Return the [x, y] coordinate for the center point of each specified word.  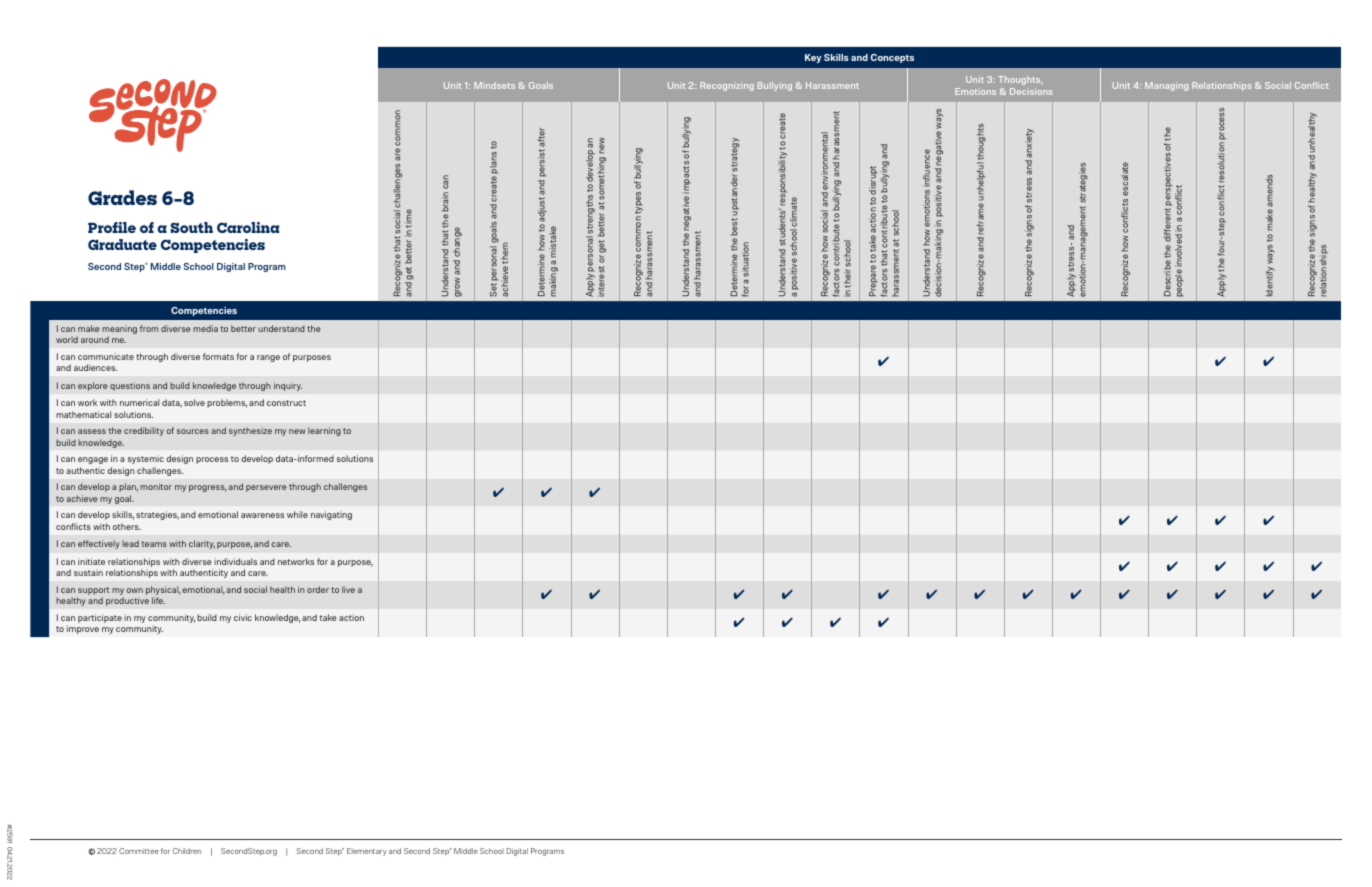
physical [163, 592]
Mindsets [494, 85]
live [348, 589]
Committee [139, 851]
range [268, 358]
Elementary [366, 852]
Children [187, 851]
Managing [1166, 86]
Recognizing [727, 86]
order [318, 589]
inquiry [288, 386]
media [205, 328]
